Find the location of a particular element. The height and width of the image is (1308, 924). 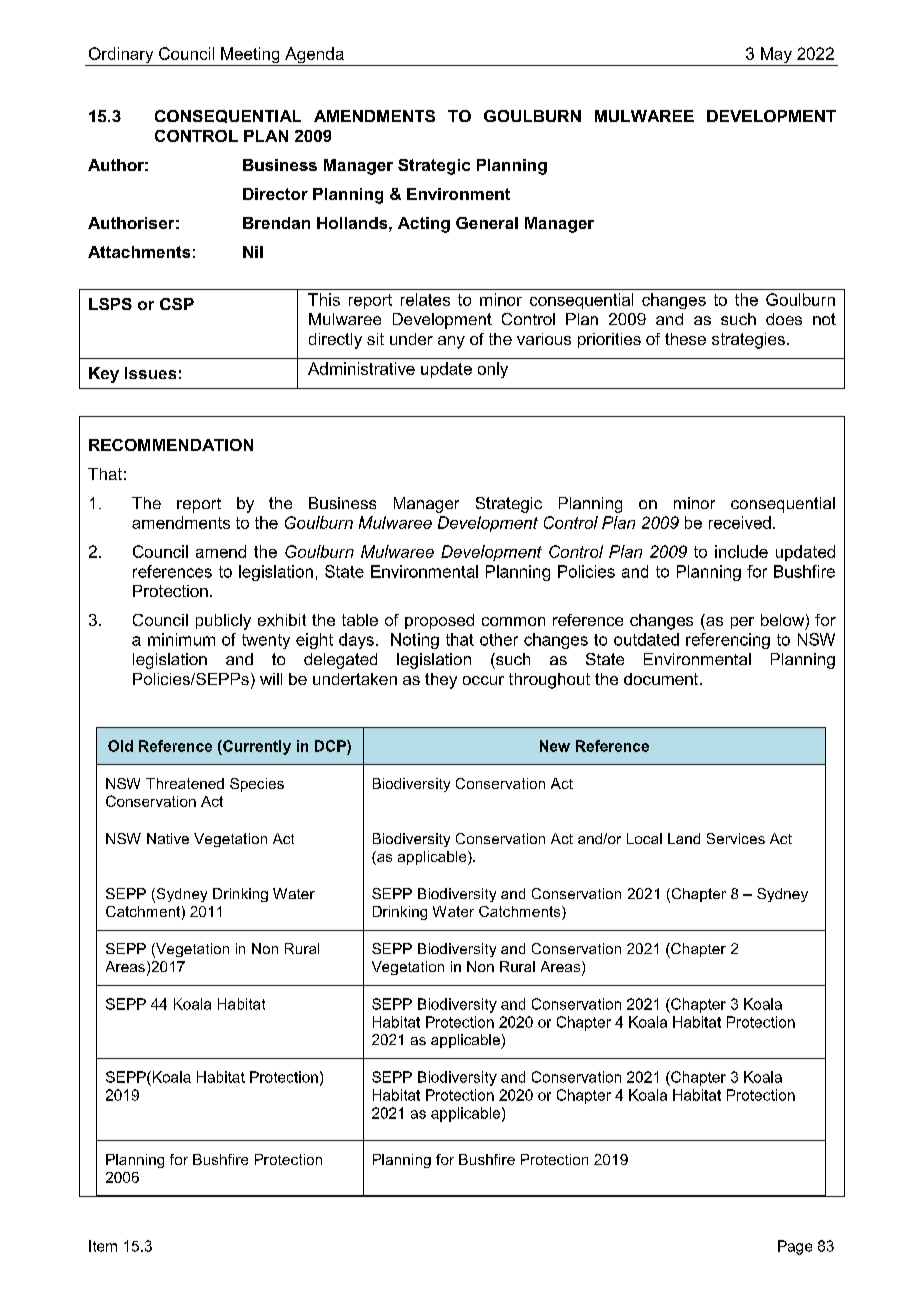

Page is located at coordinates (795, 1247).
